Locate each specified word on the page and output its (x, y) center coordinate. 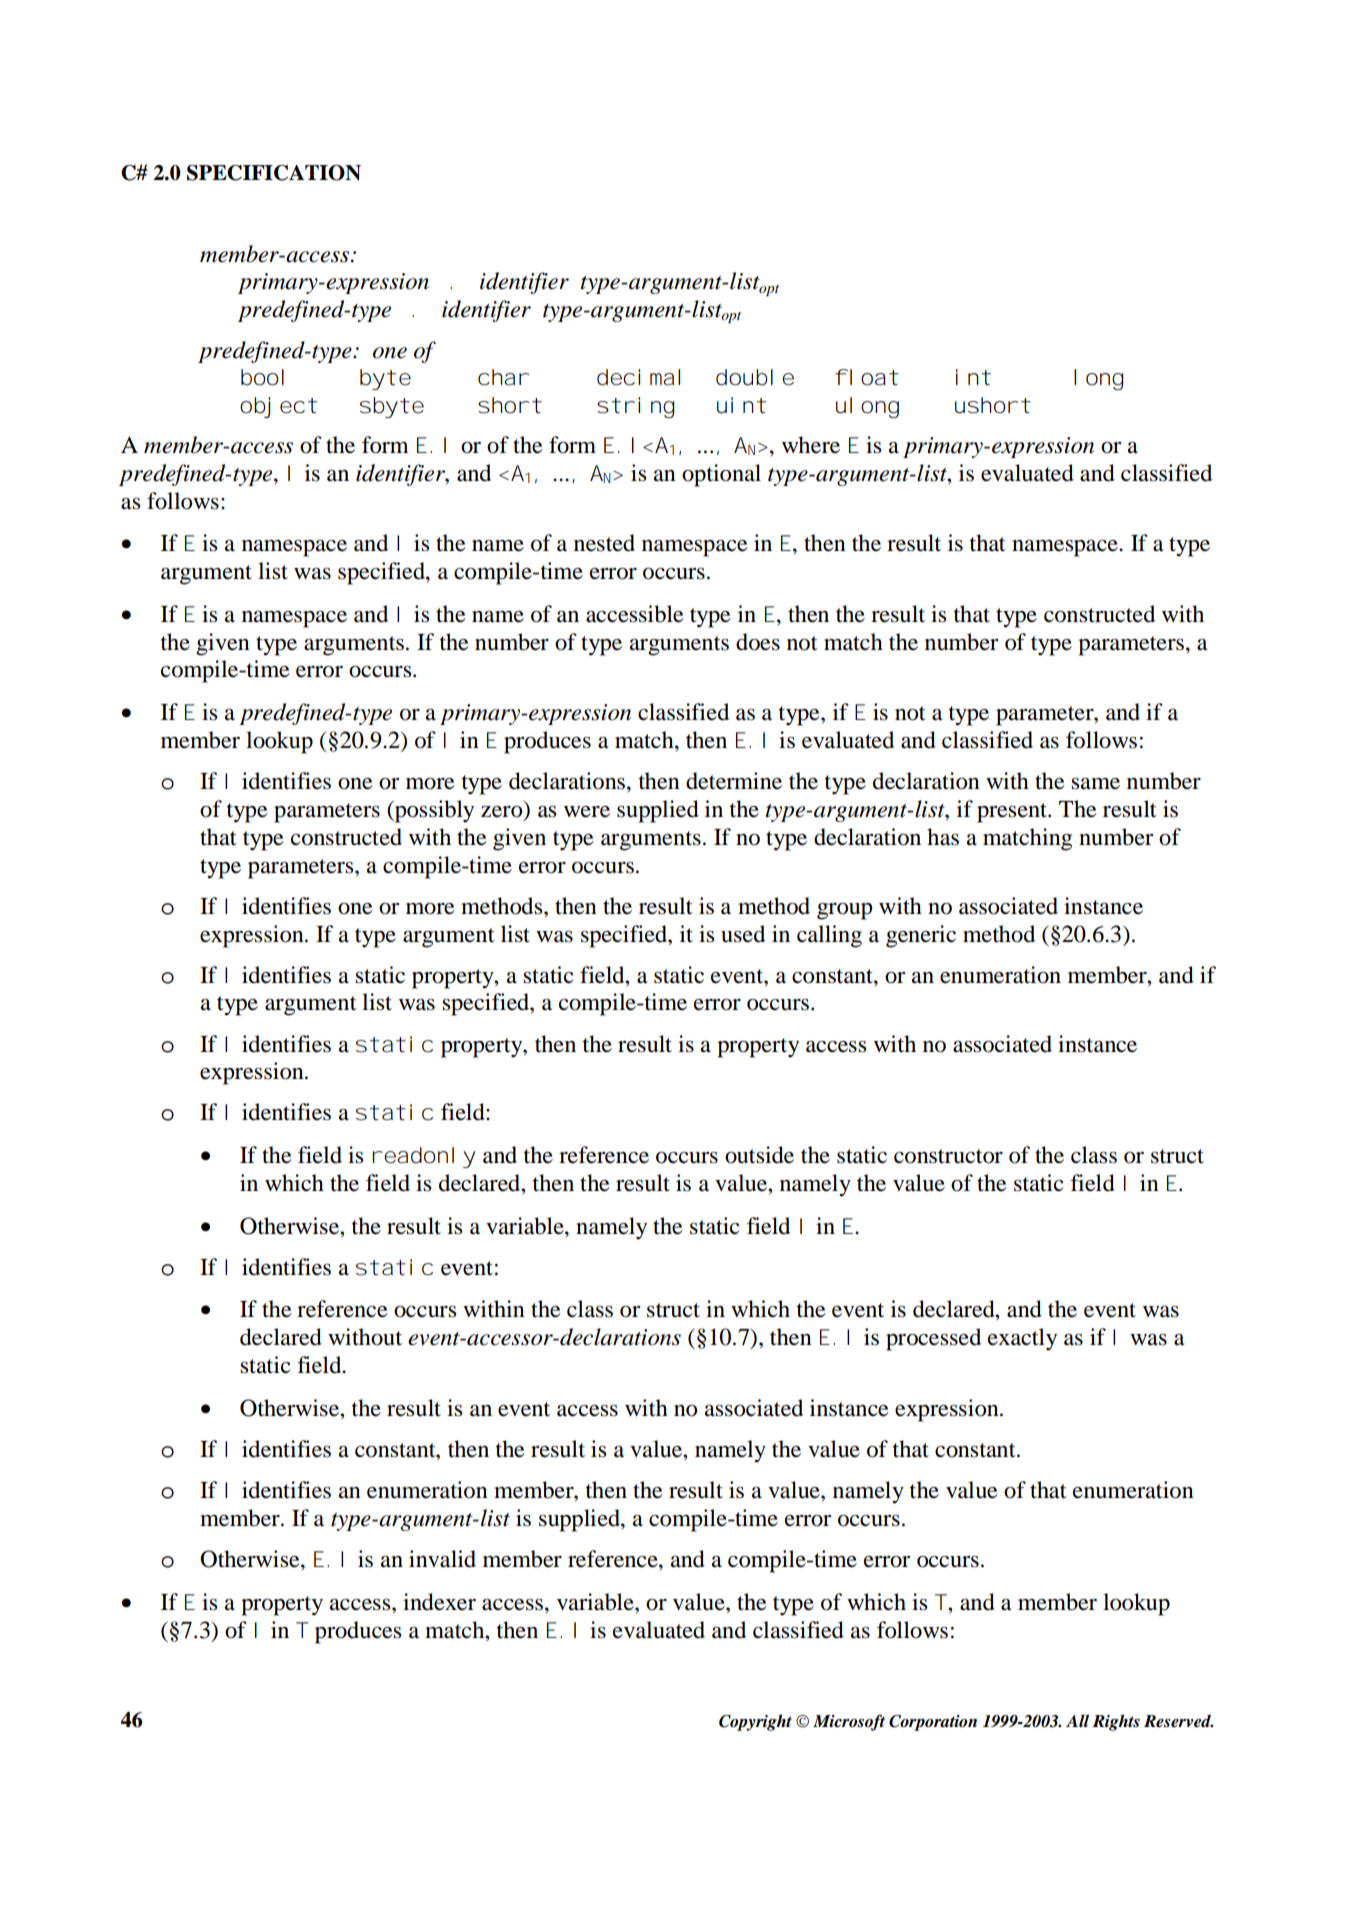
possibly (433, 811)
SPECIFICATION (274, 173)
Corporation (933, 1723)
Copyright (755, 1722)
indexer (439, 1602)
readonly (423, 1157)
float (866, 377)
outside (759, 1155)
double (755, 377)
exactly (1022, 1339)
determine (734, 781)
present (1013, 813)
